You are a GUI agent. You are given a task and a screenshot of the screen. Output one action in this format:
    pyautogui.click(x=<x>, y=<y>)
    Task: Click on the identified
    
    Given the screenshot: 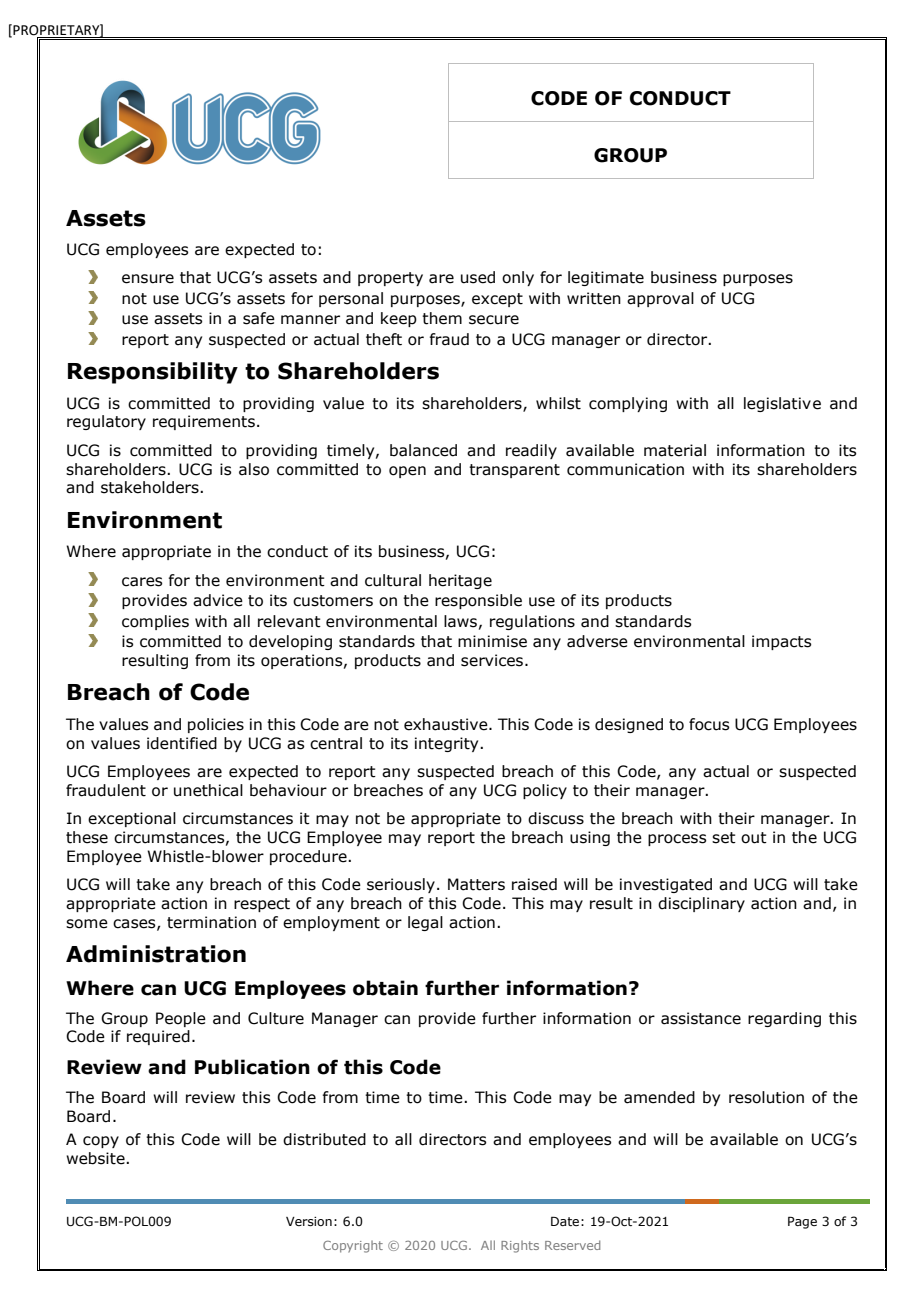 What is the action you would take?
    pyautogui.click(x=182, y=743)
